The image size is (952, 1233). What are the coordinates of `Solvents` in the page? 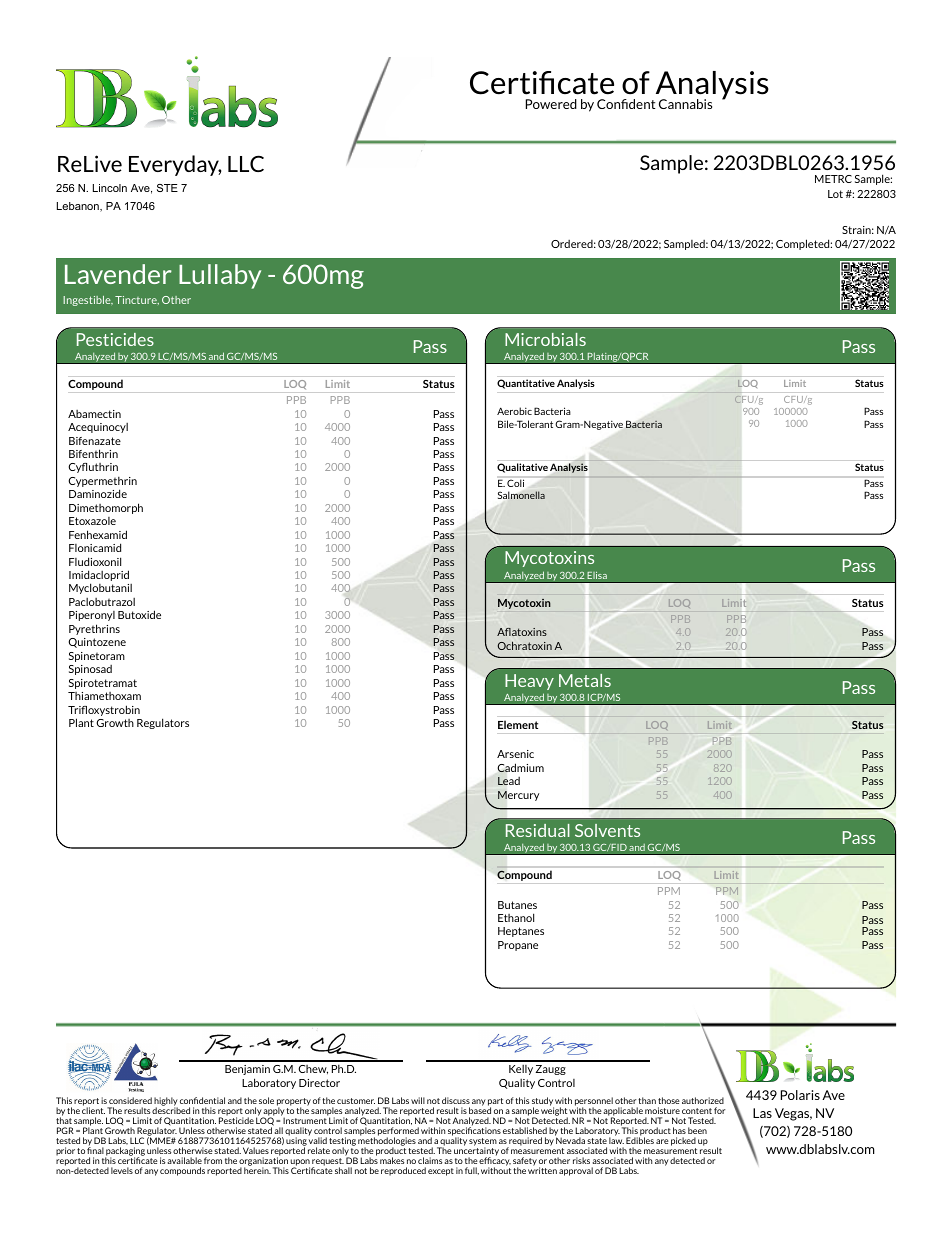 It's located at (607, 830).
